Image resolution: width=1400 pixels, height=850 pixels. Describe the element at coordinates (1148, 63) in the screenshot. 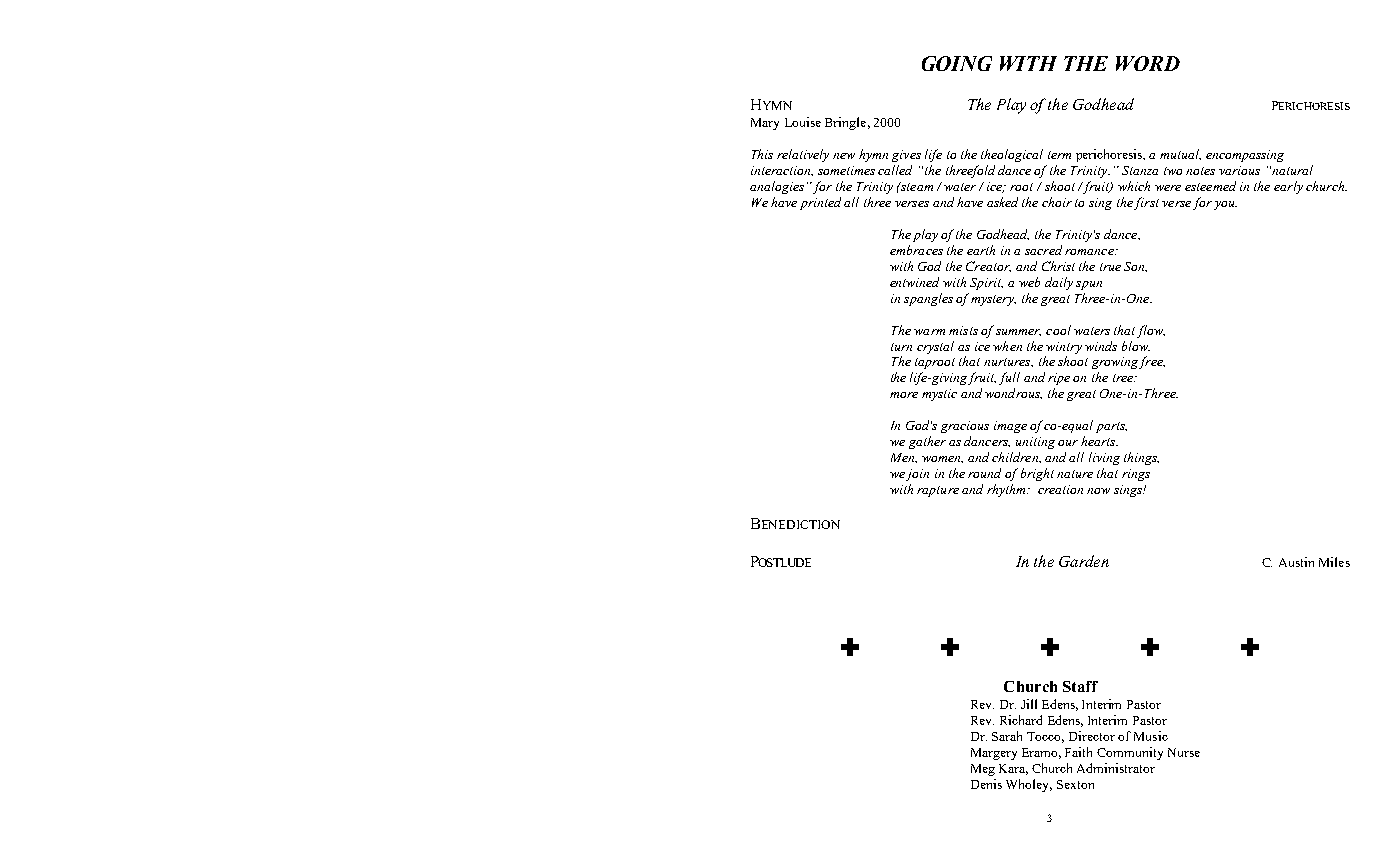

I see `WORD` at that location.
